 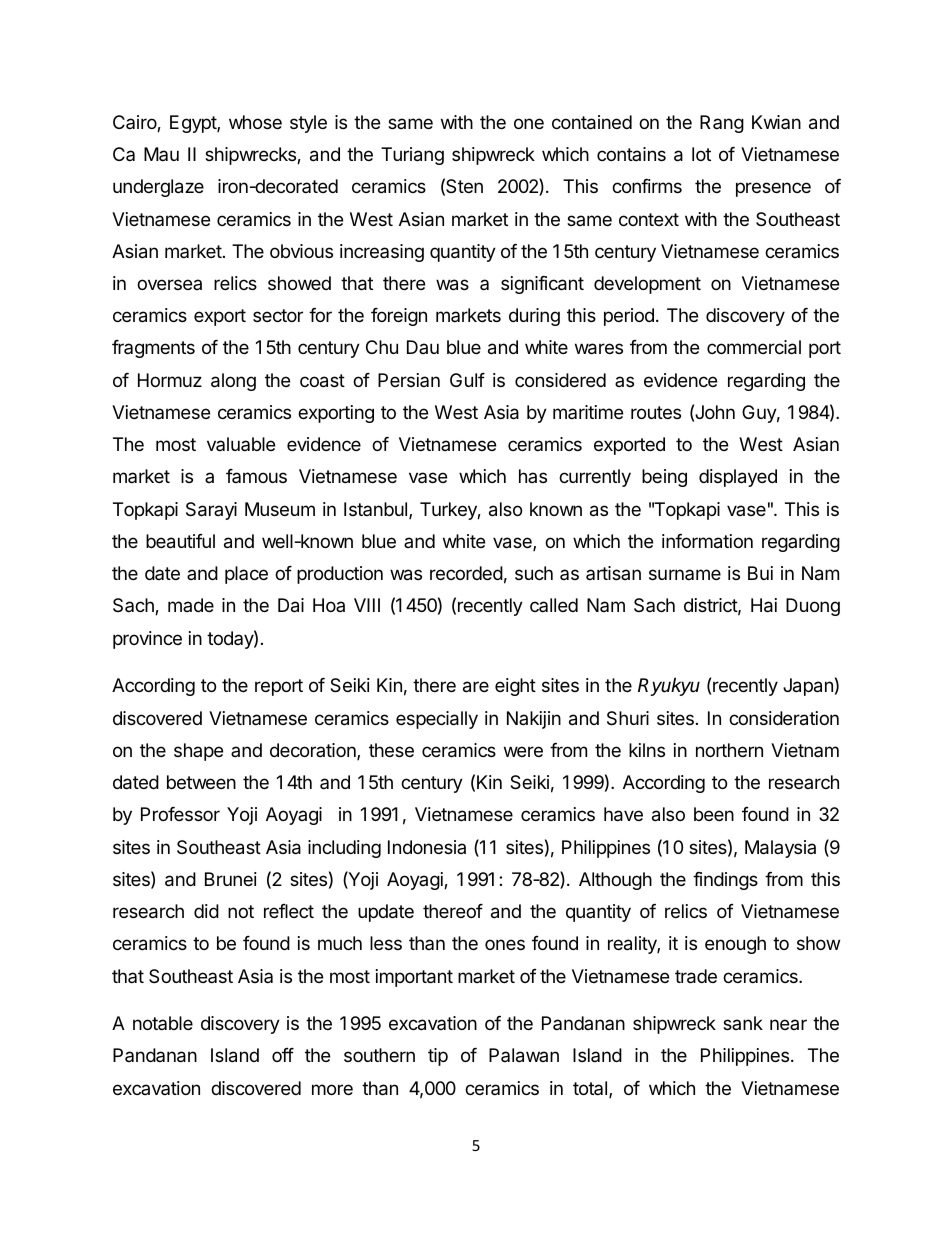 What do you see at coordinates (278, 315) in the image?
I see `sector` at bounding box center [278, 315].
